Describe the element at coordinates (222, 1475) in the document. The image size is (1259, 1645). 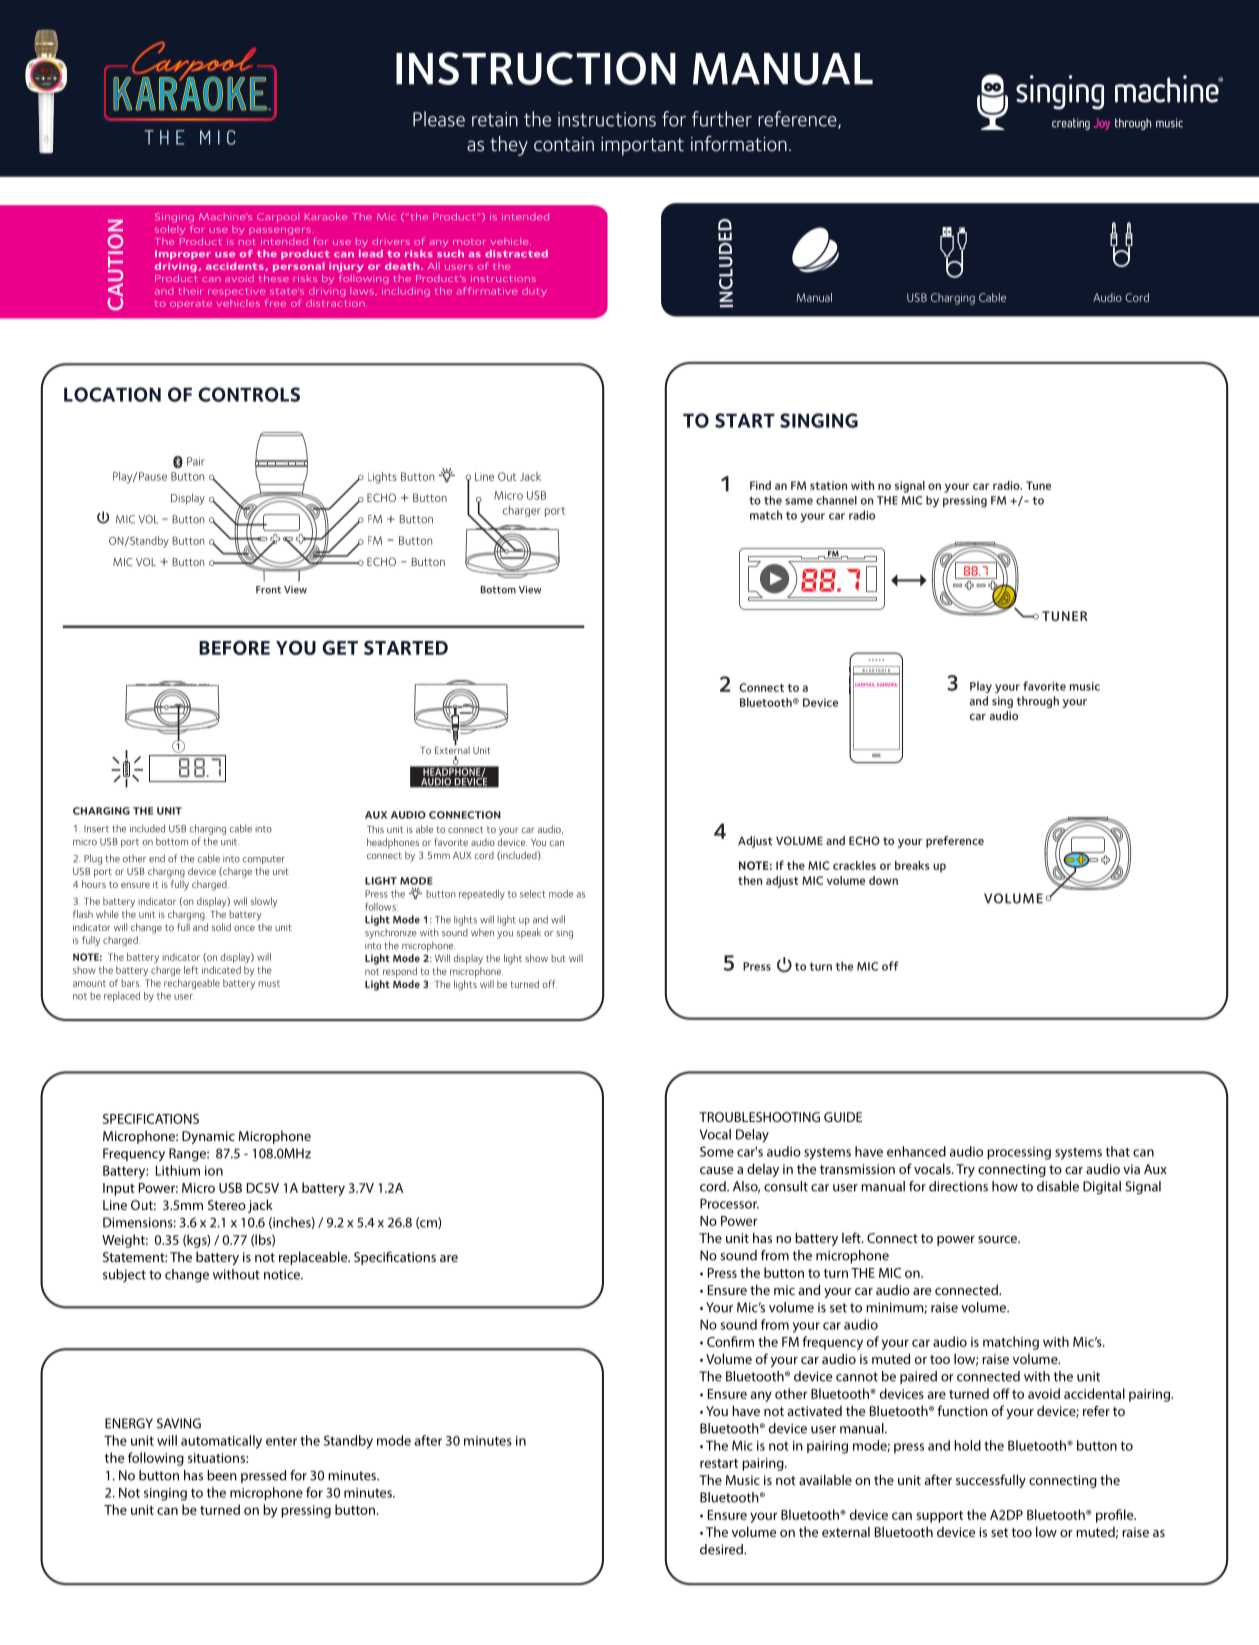
I see `been` at that location.
